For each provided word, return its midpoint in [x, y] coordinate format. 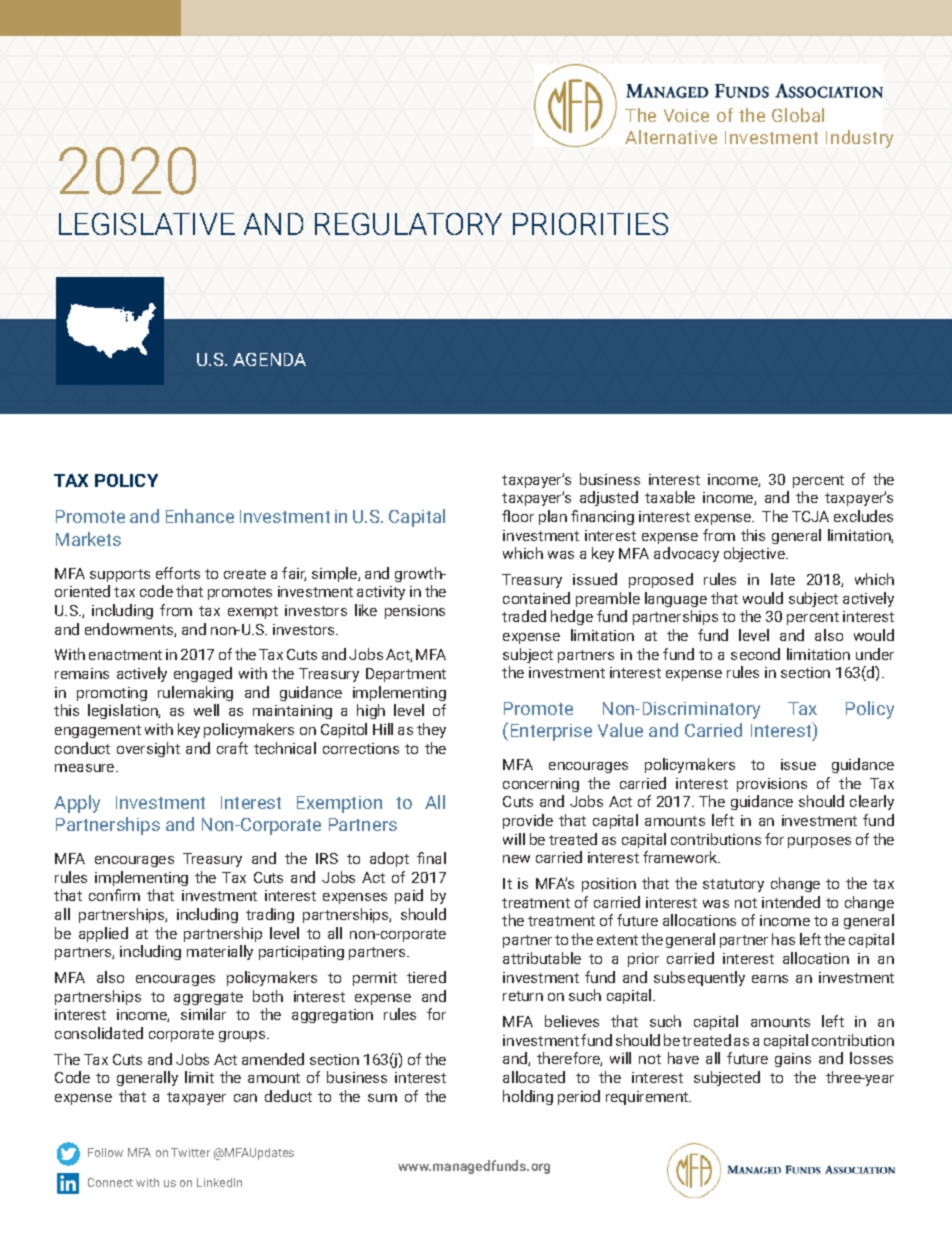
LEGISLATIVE [147, 224]
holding [528, 1097]
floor [518, 516]
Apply [77, 804]
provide [528, 821]
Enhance [200, 516]
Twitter [190, 1152]
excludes [863, 516]
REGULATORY [408, 224]
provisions [772, 785]
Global [798, 115]
